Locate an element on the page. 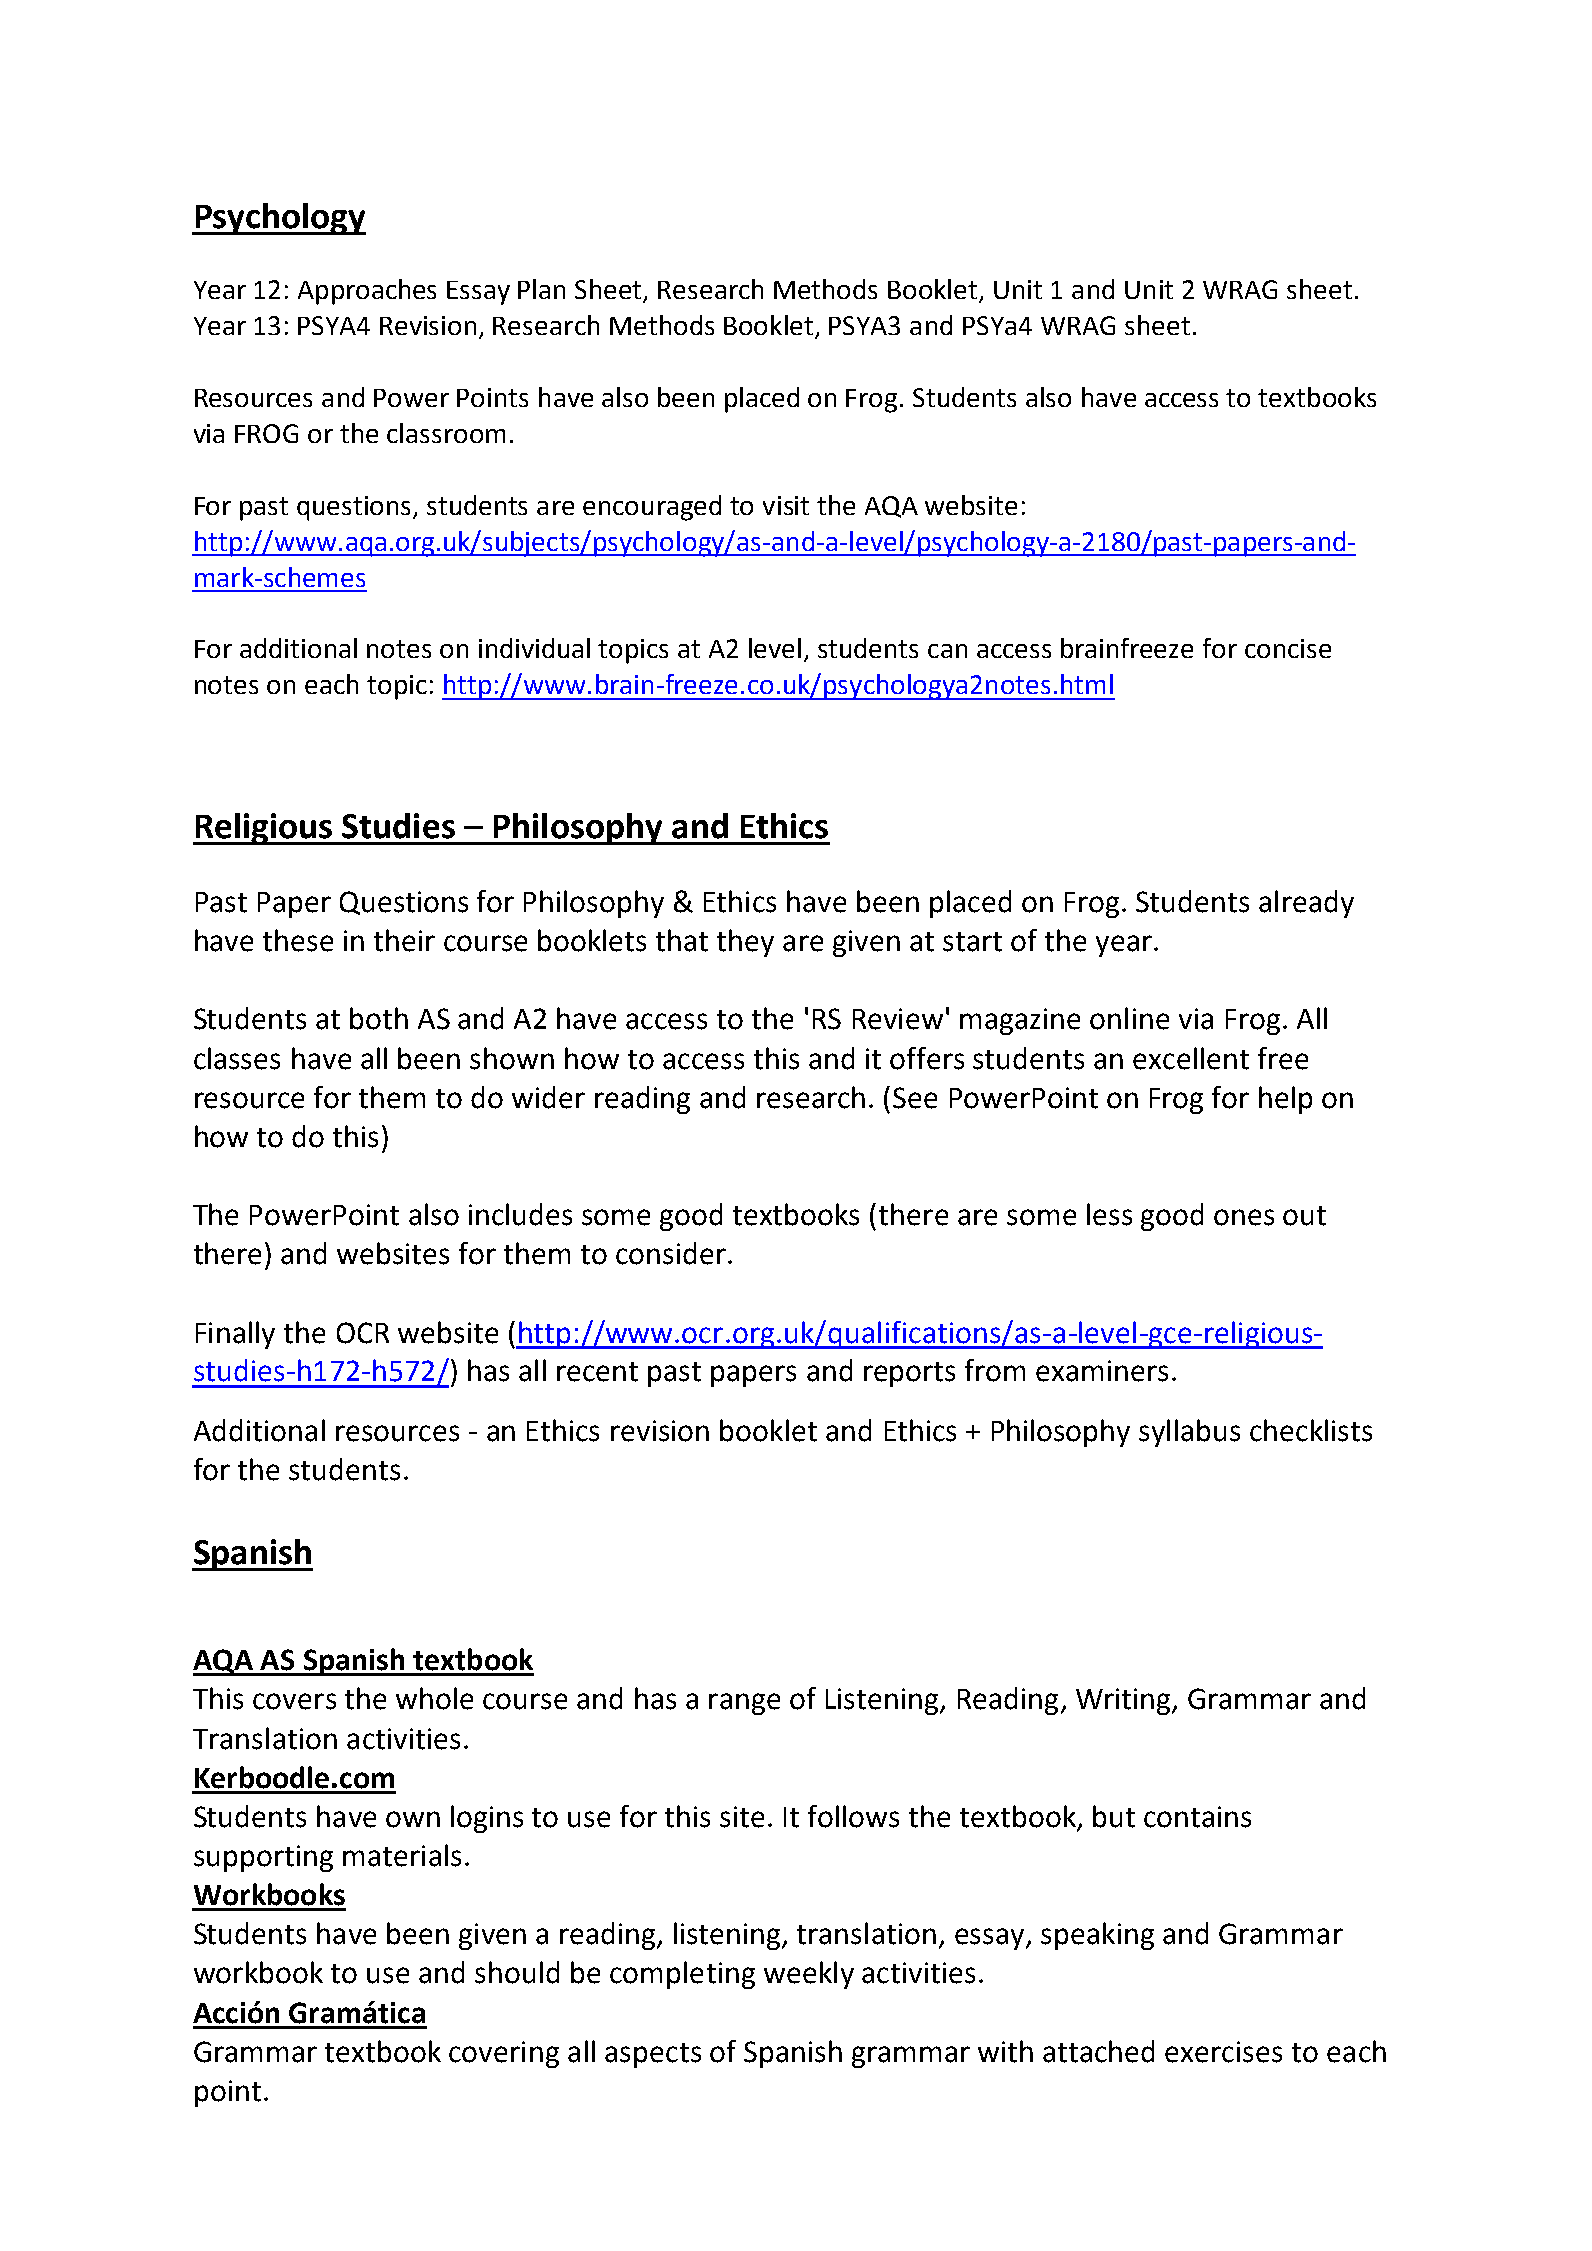 Image resolution: width=1592 pixels, height=2251 pixels. reports is located at coordinates (909, 1374).
